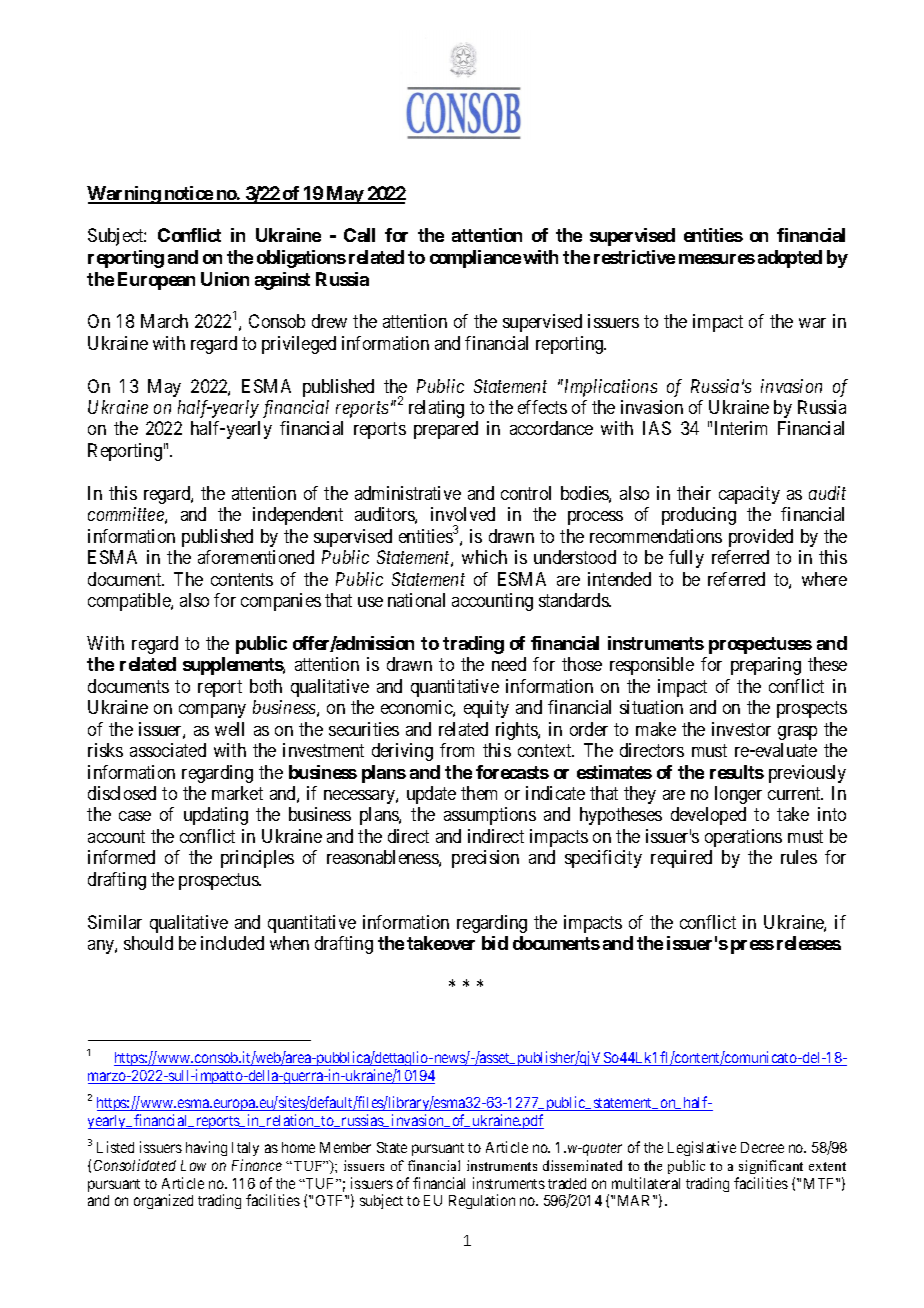 The image size is (924, 1308). I want to click on independent, so click(298, 516).
